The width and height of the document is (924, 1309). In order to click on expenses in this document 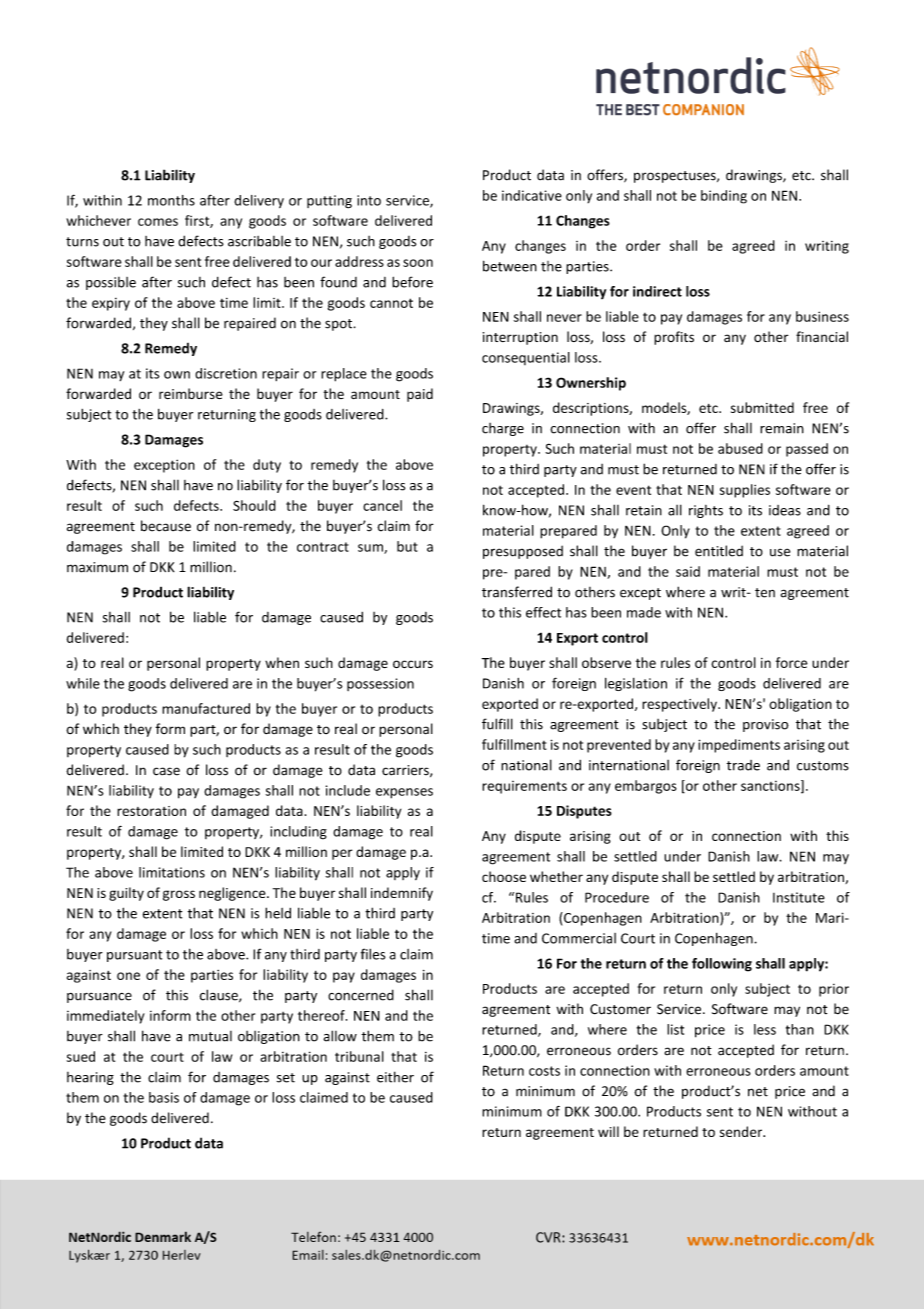, I will do `click(404, 793)`.
